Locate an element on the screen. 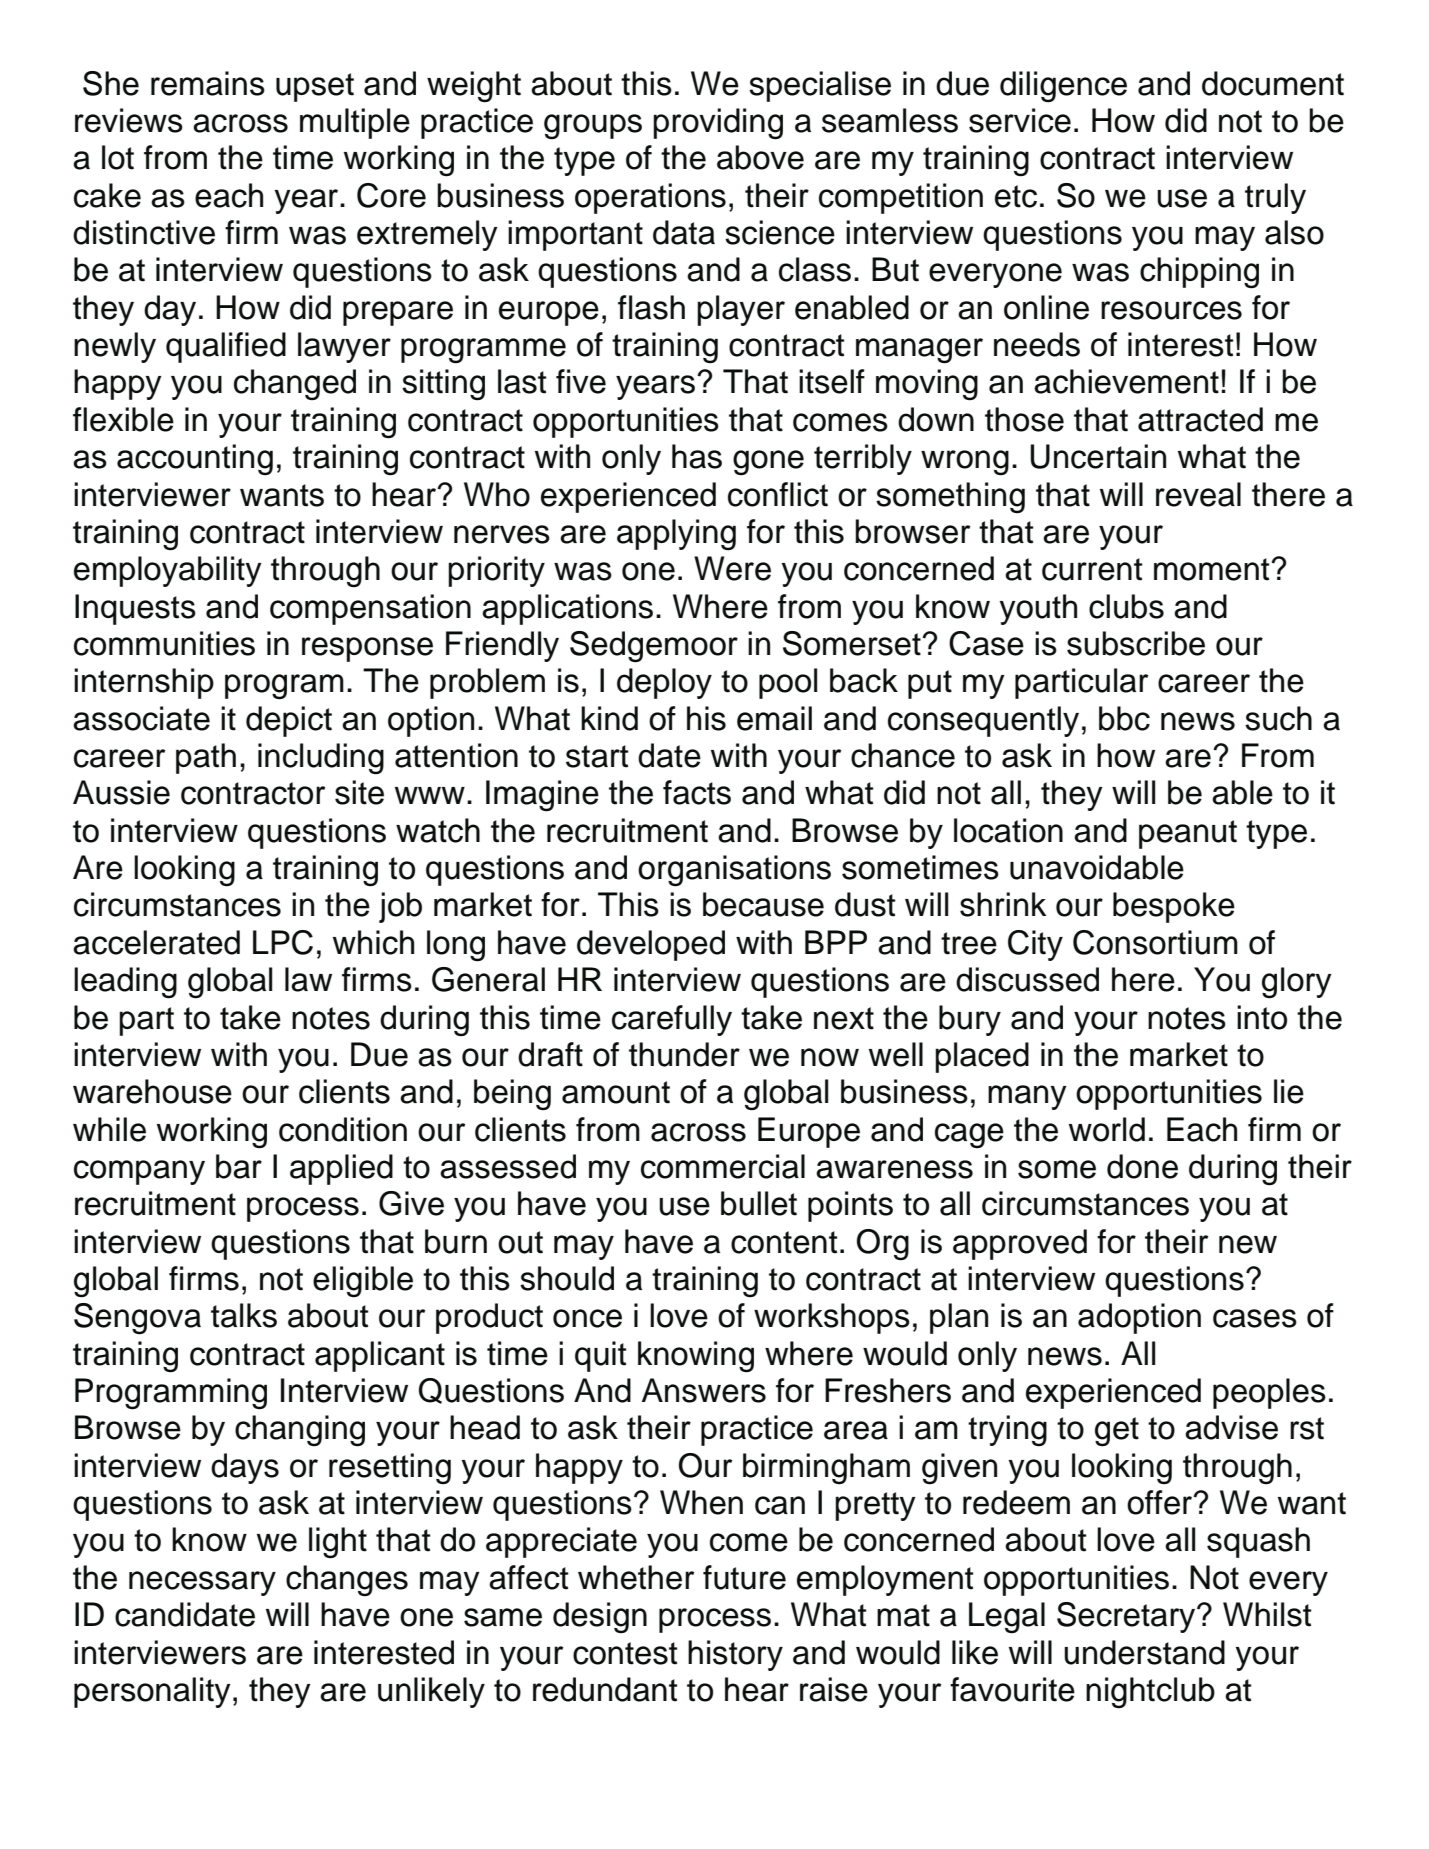 Image resolution: width=1429 pixels, height=1849 pixels. necessary is located at coordinates (202, 1583).
